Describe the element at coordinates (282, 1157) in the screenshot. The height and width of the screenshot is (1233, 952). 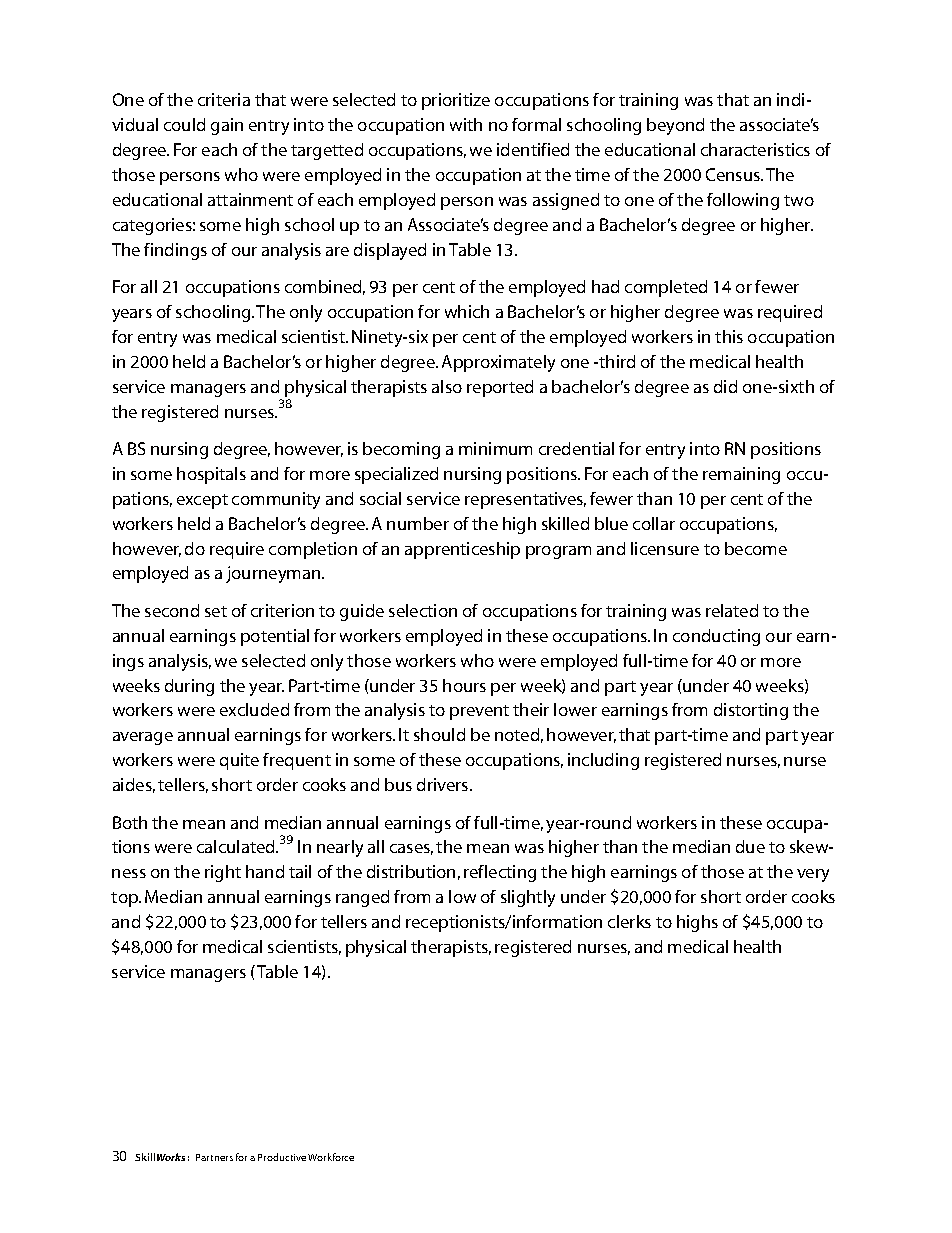
I see `Productive` at that location.
